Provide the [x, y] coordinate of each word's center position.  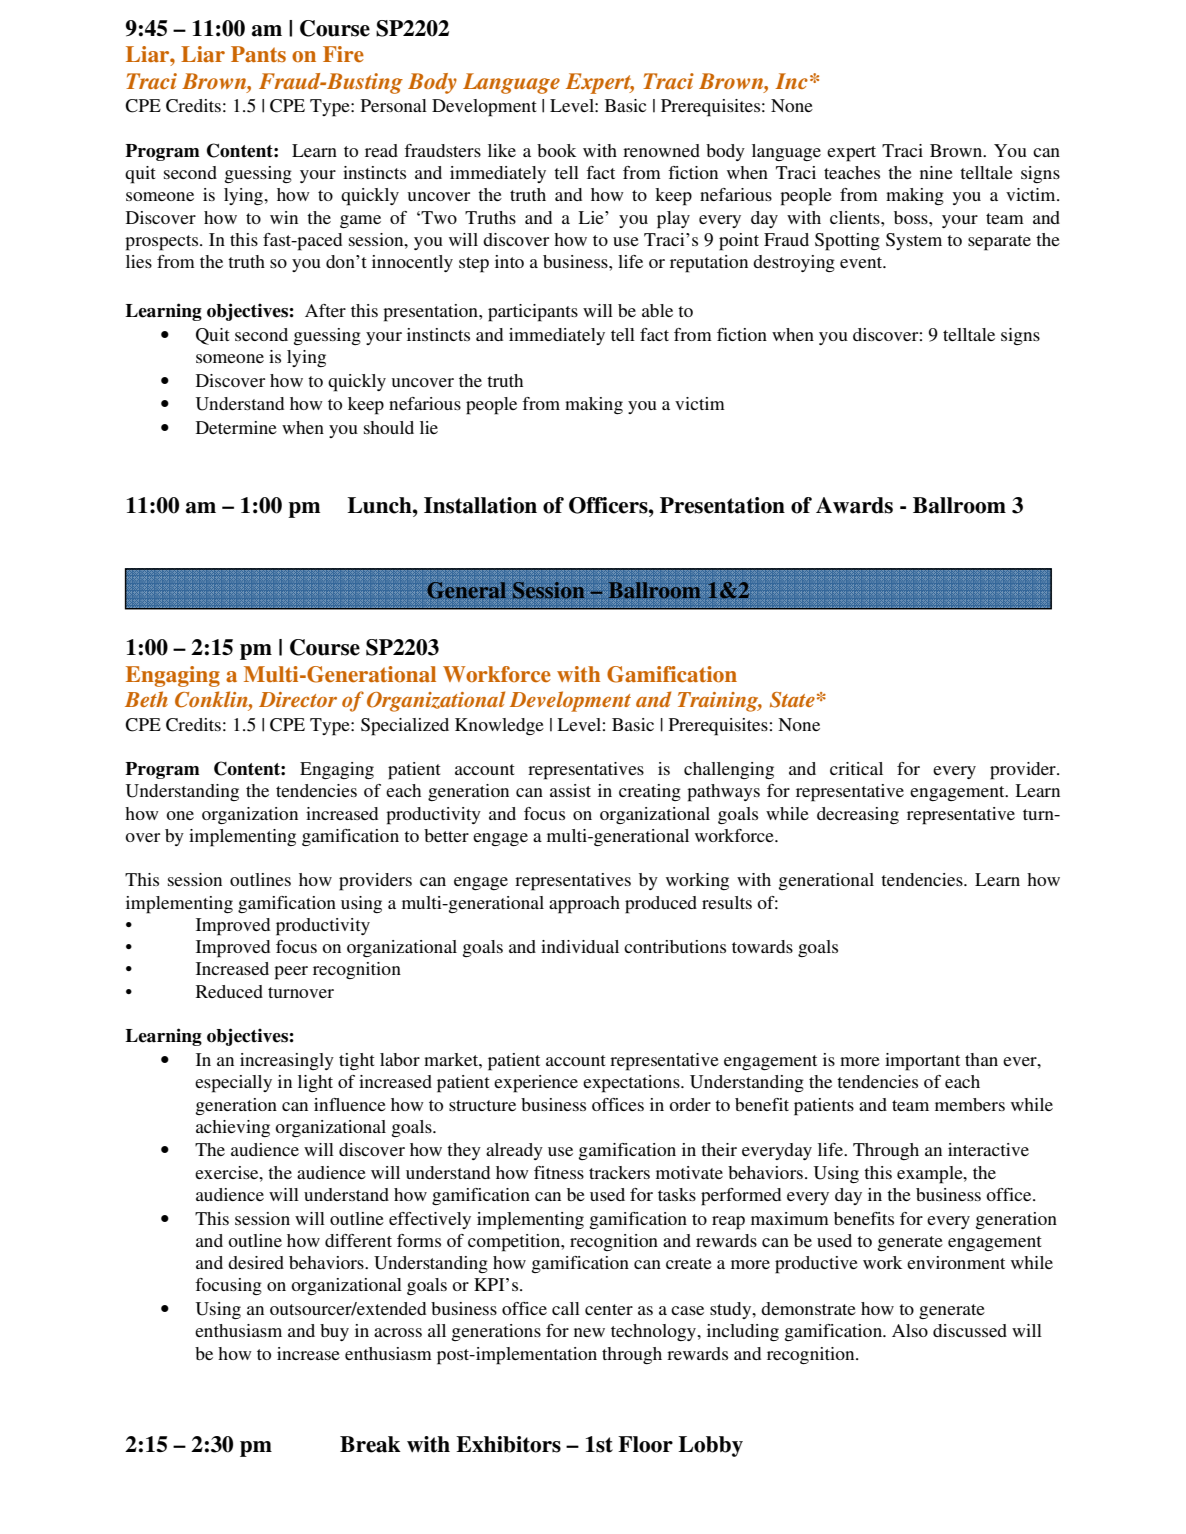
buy [334, 1332]
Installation [480, 505]
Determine [236, 427]
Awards [854, 505]
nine [936, 172]
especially [233, 1084]
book [556, 150]
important [922, 1062]
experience [536, 1084]
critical [856, 768]
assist [570, 790]
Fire [343, 54]
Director [298, 699]
